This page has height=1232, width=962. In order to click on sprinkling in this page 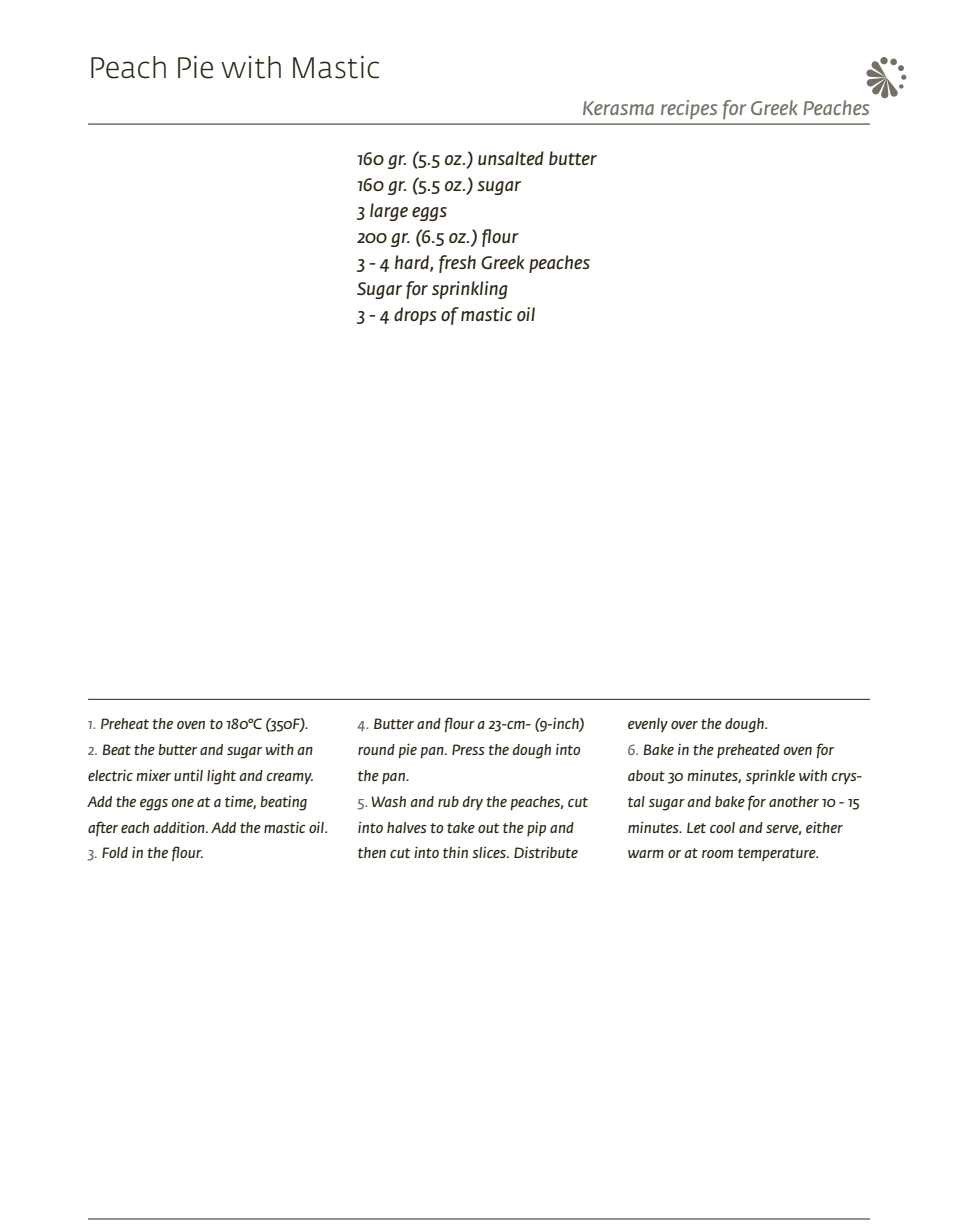, I will do `click(469, 290)`.
